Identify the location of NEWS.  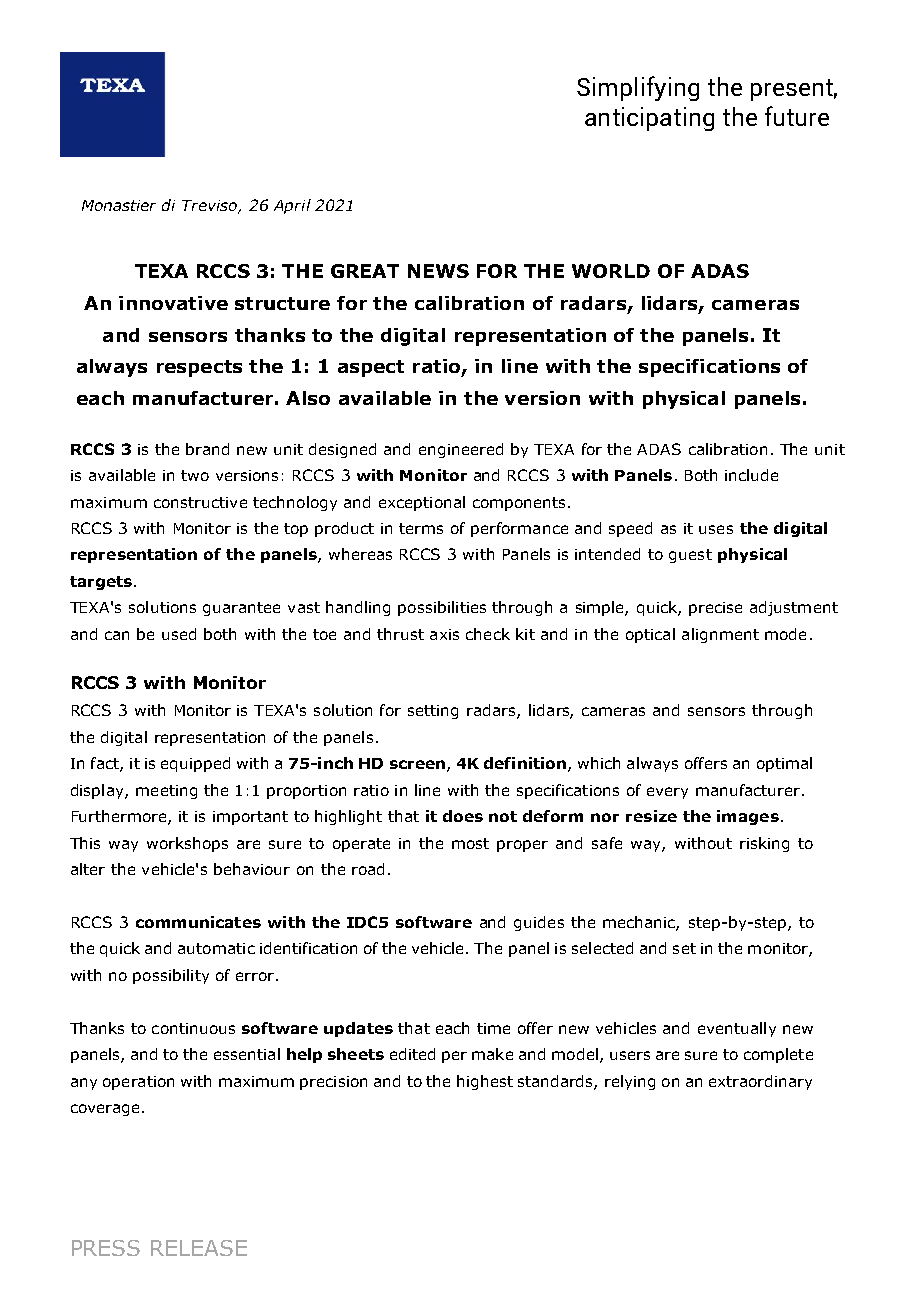
(438, 271).
